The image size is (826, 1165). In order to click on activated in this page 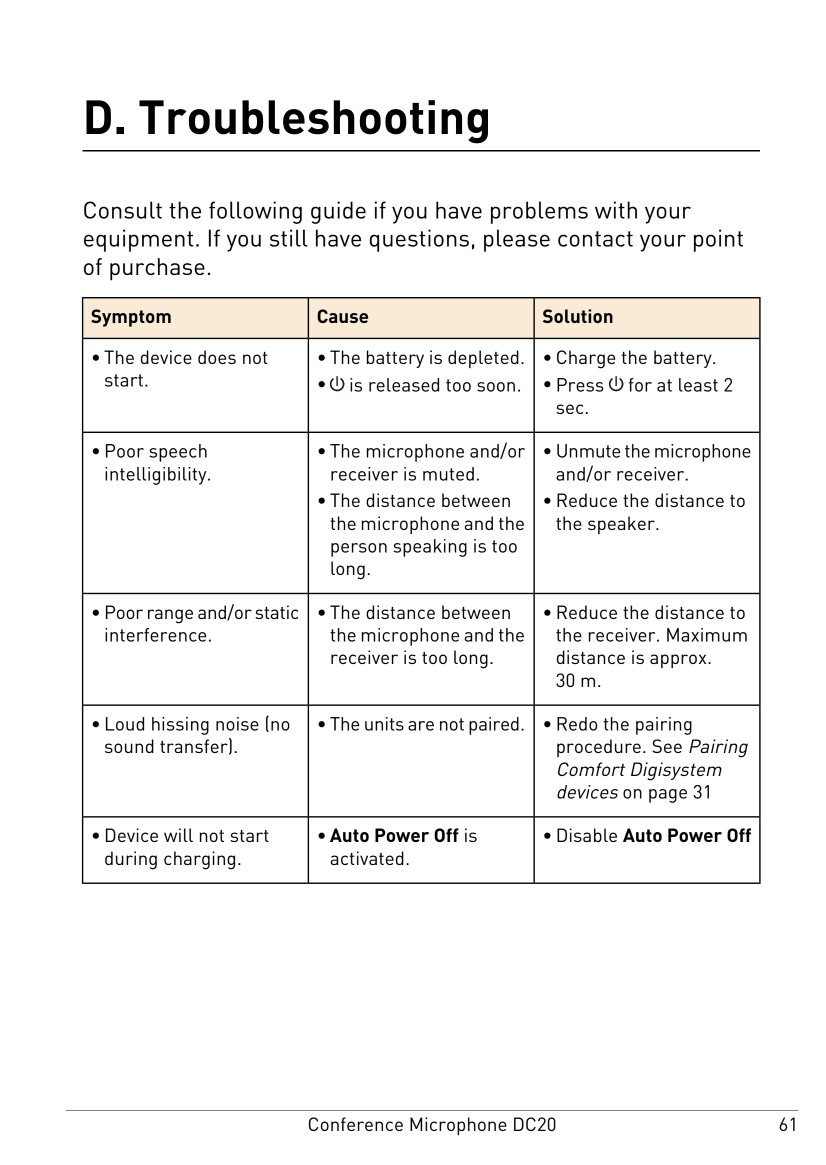, I will do `click(367, 858)`.
